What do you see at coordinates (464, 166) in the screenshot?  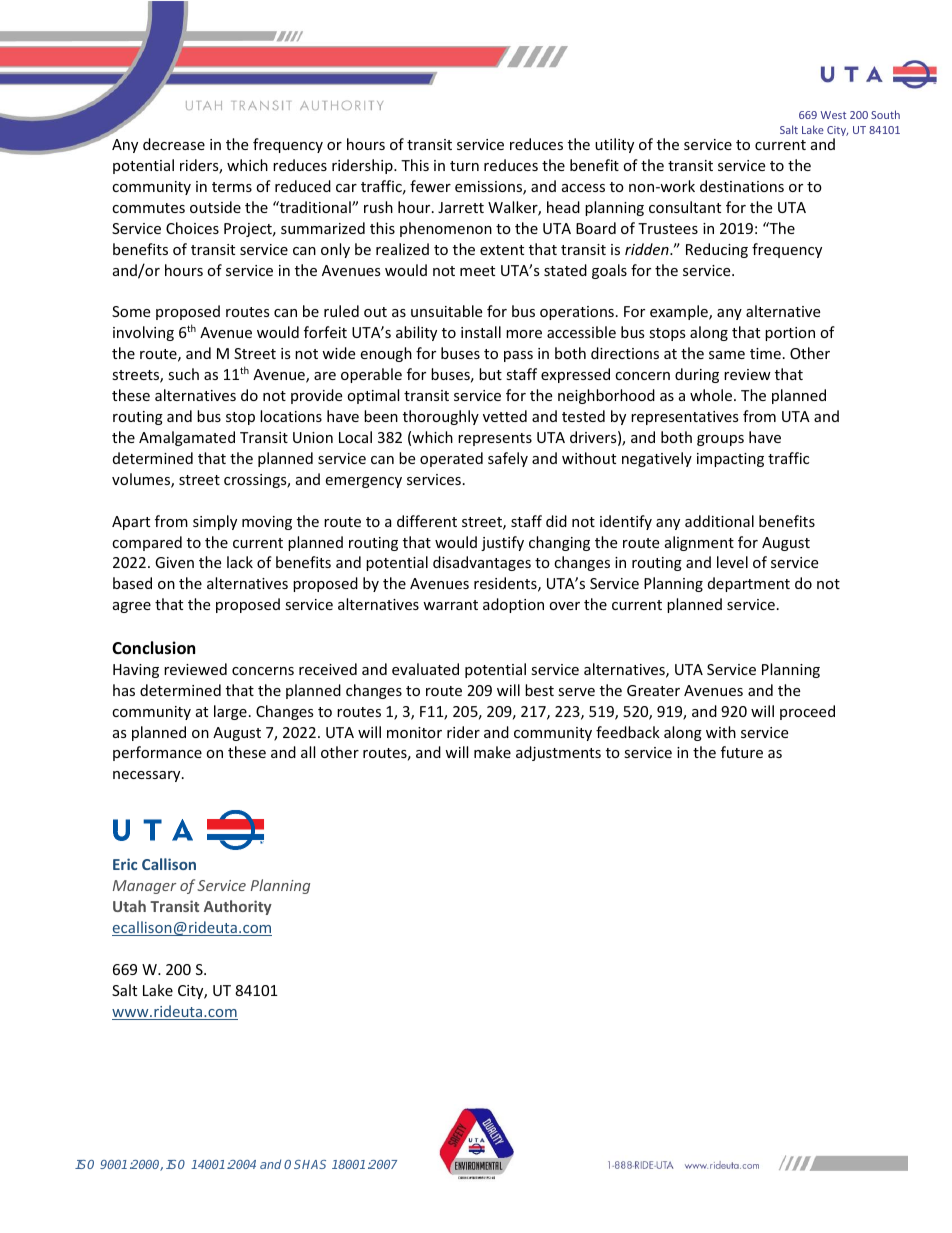 I see `turn` at bounding box center [464, 166].
